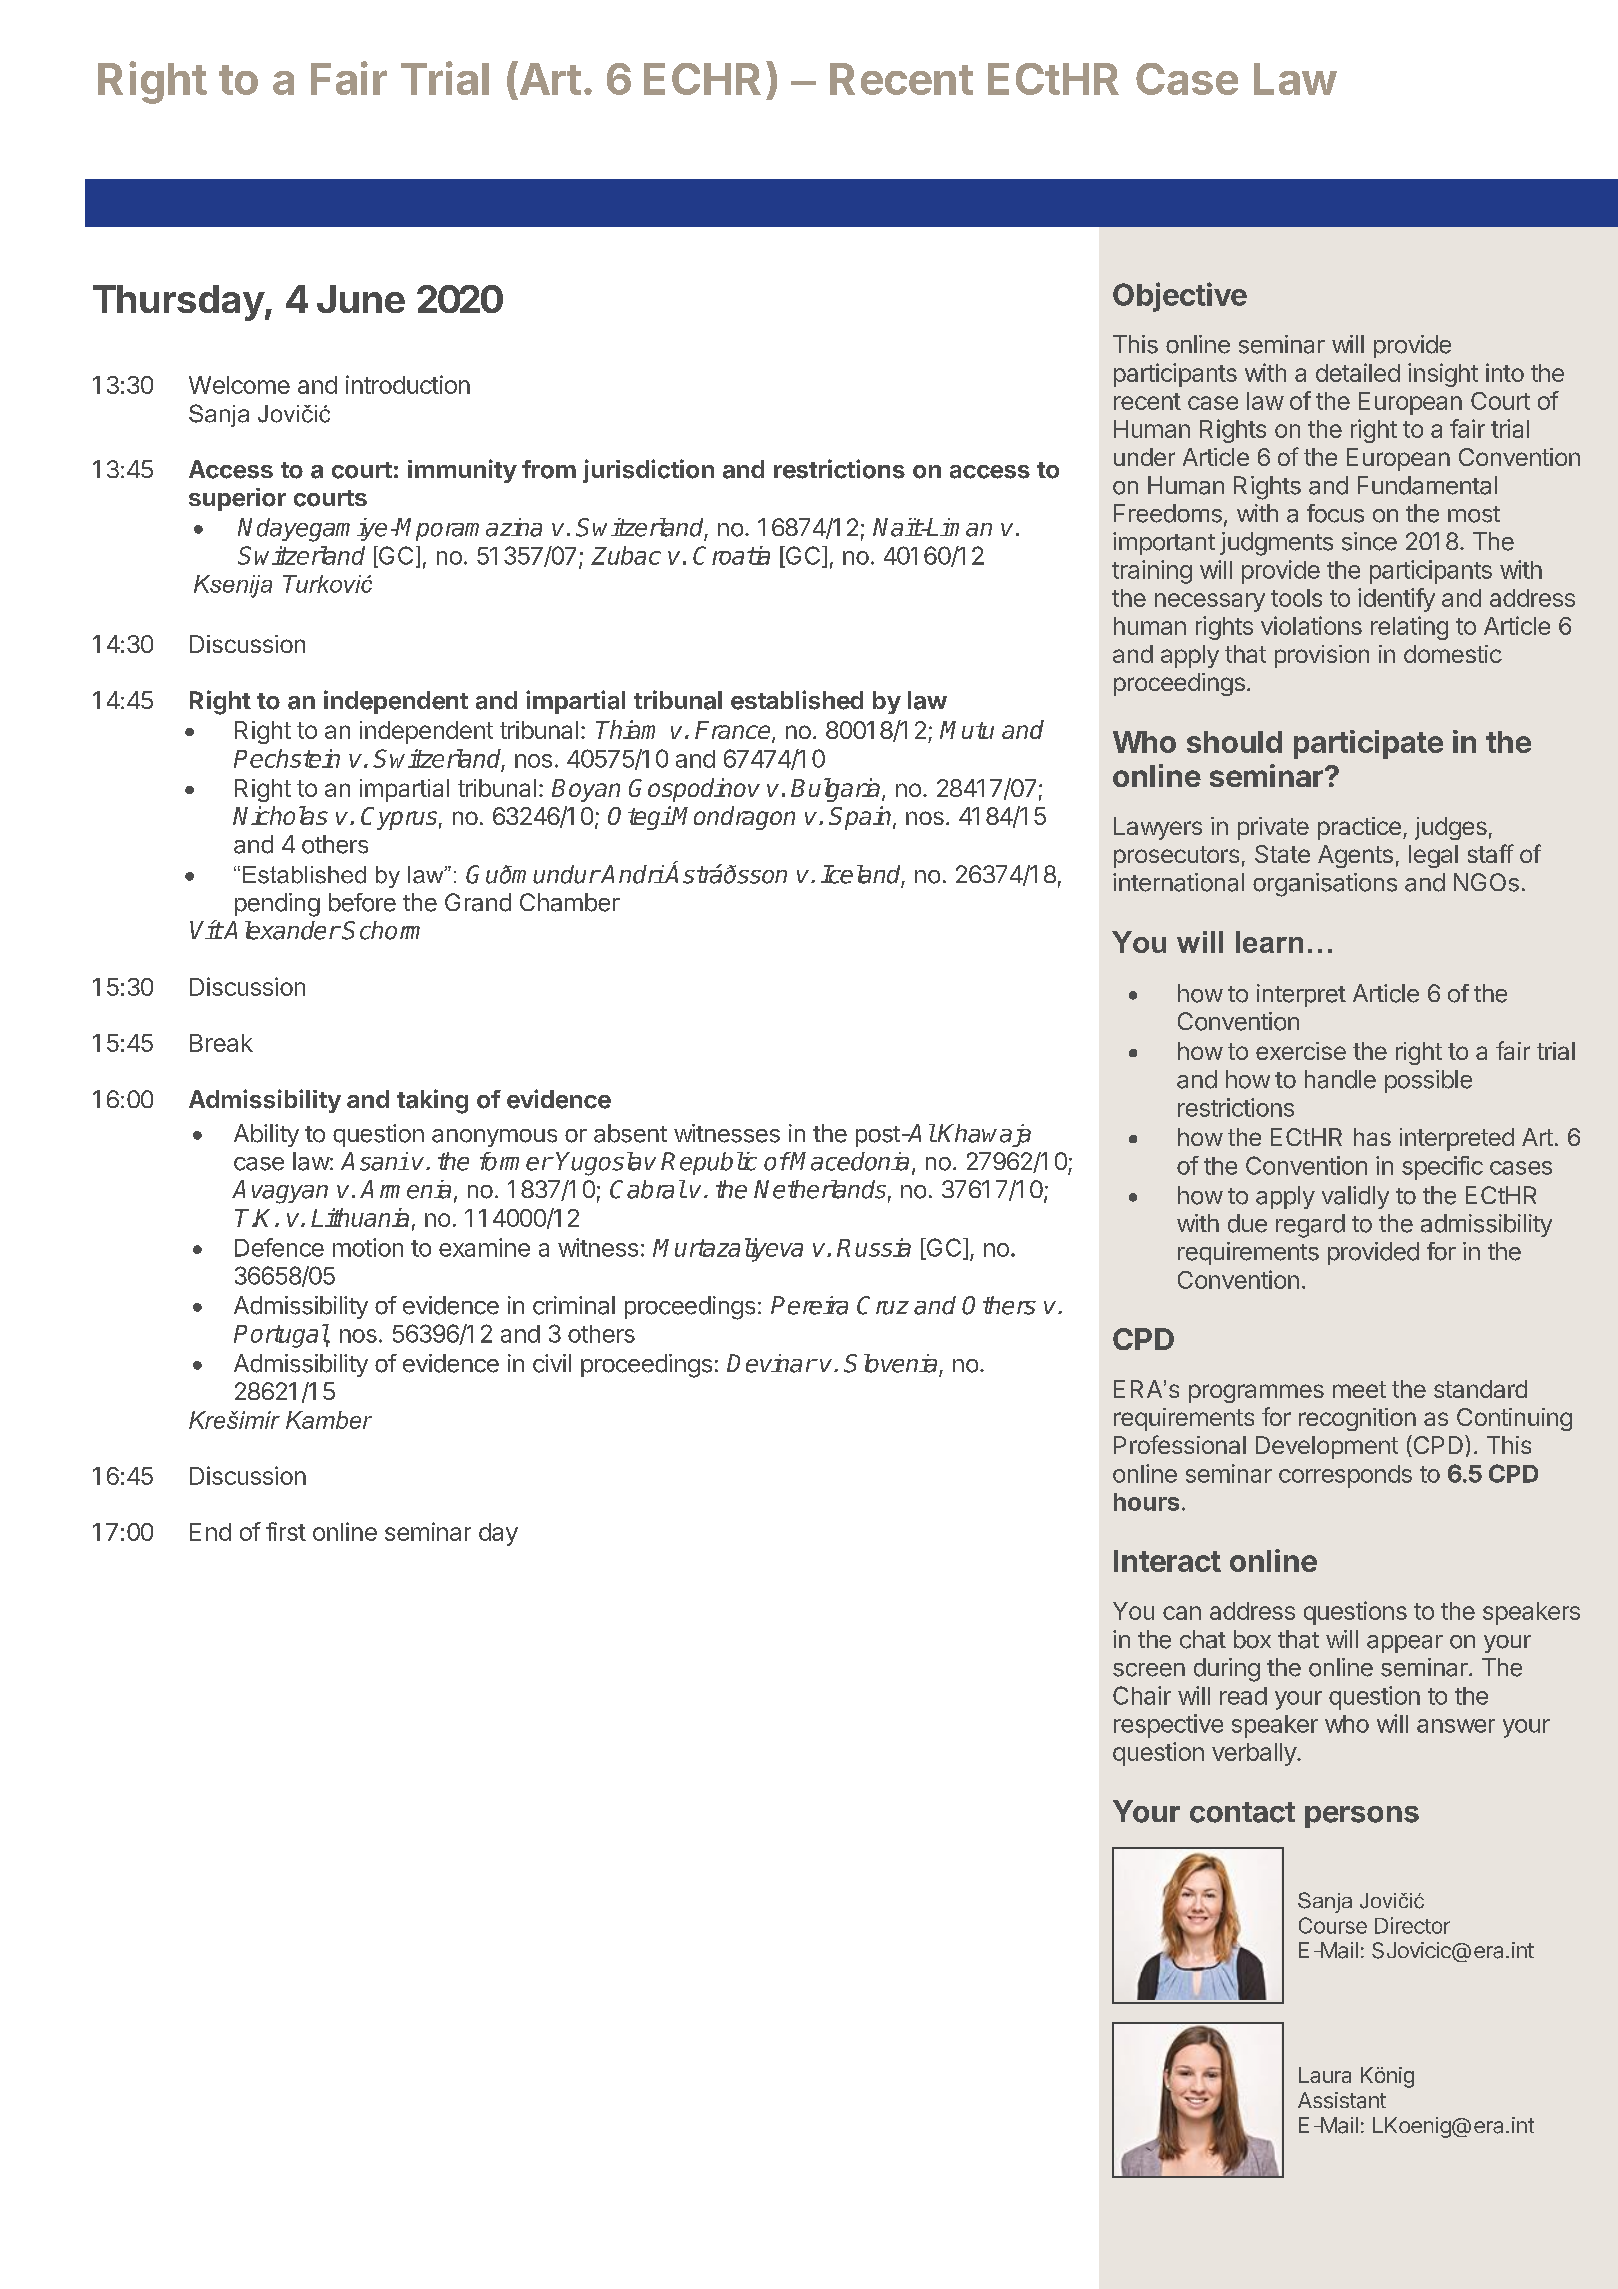 This screenshot has width=1618, height=2289. What do you see at coordinates (1355, 1197) in the screenshot?
I see `validly` at bounding box center [1355, 1197].
